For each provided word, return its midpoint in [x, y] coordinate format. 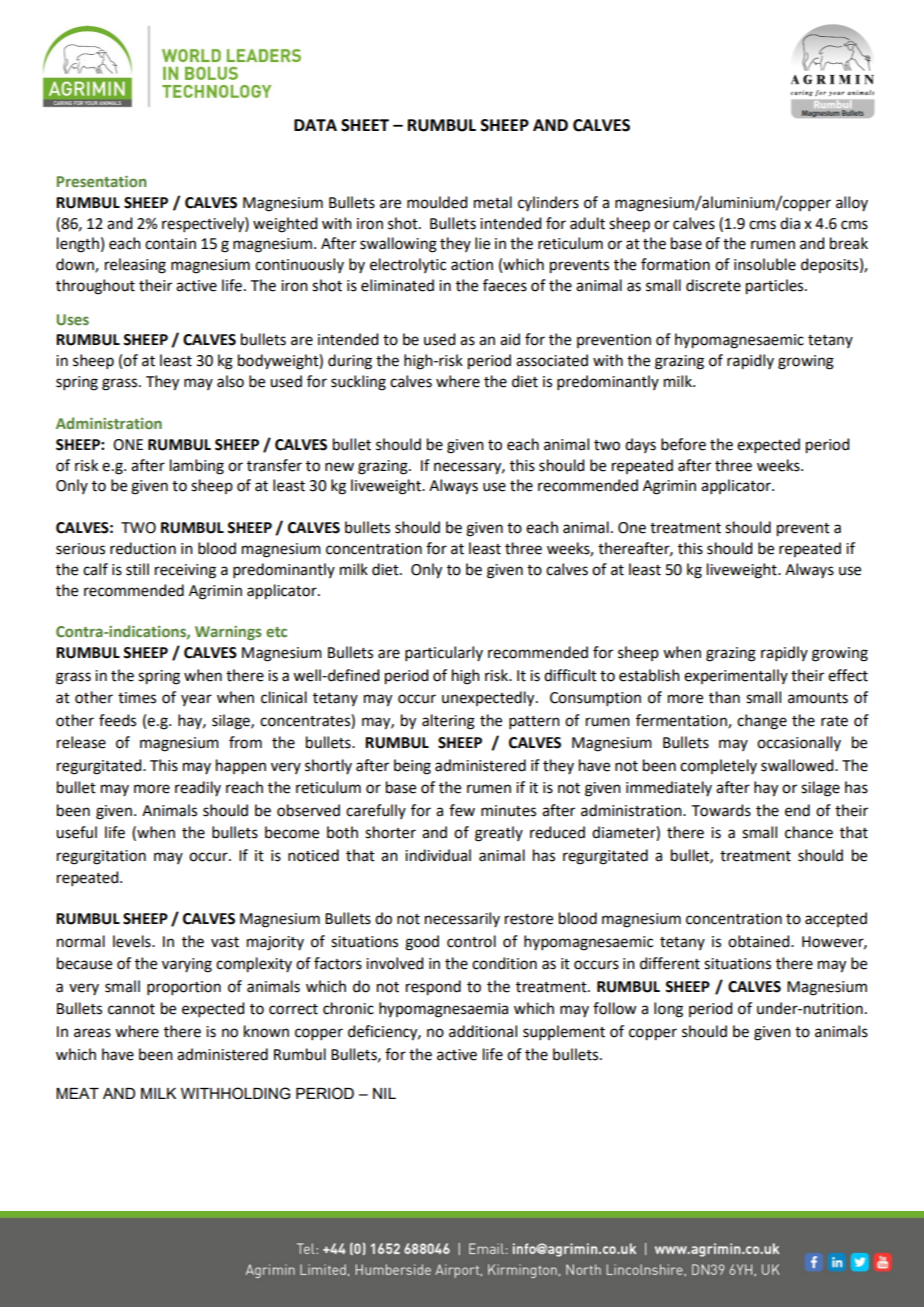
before [683, 444]
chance [809, 832]
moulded [437, 202]
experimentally [736, 676]
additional [483, 1031]
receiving [185, 571]
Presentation [101, 181]
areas [92, 1033]
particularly [444, 653]
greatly [499, 834]
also [230, 381]
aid [510, 339]
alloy [852, 203]
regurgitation [101, 857]
